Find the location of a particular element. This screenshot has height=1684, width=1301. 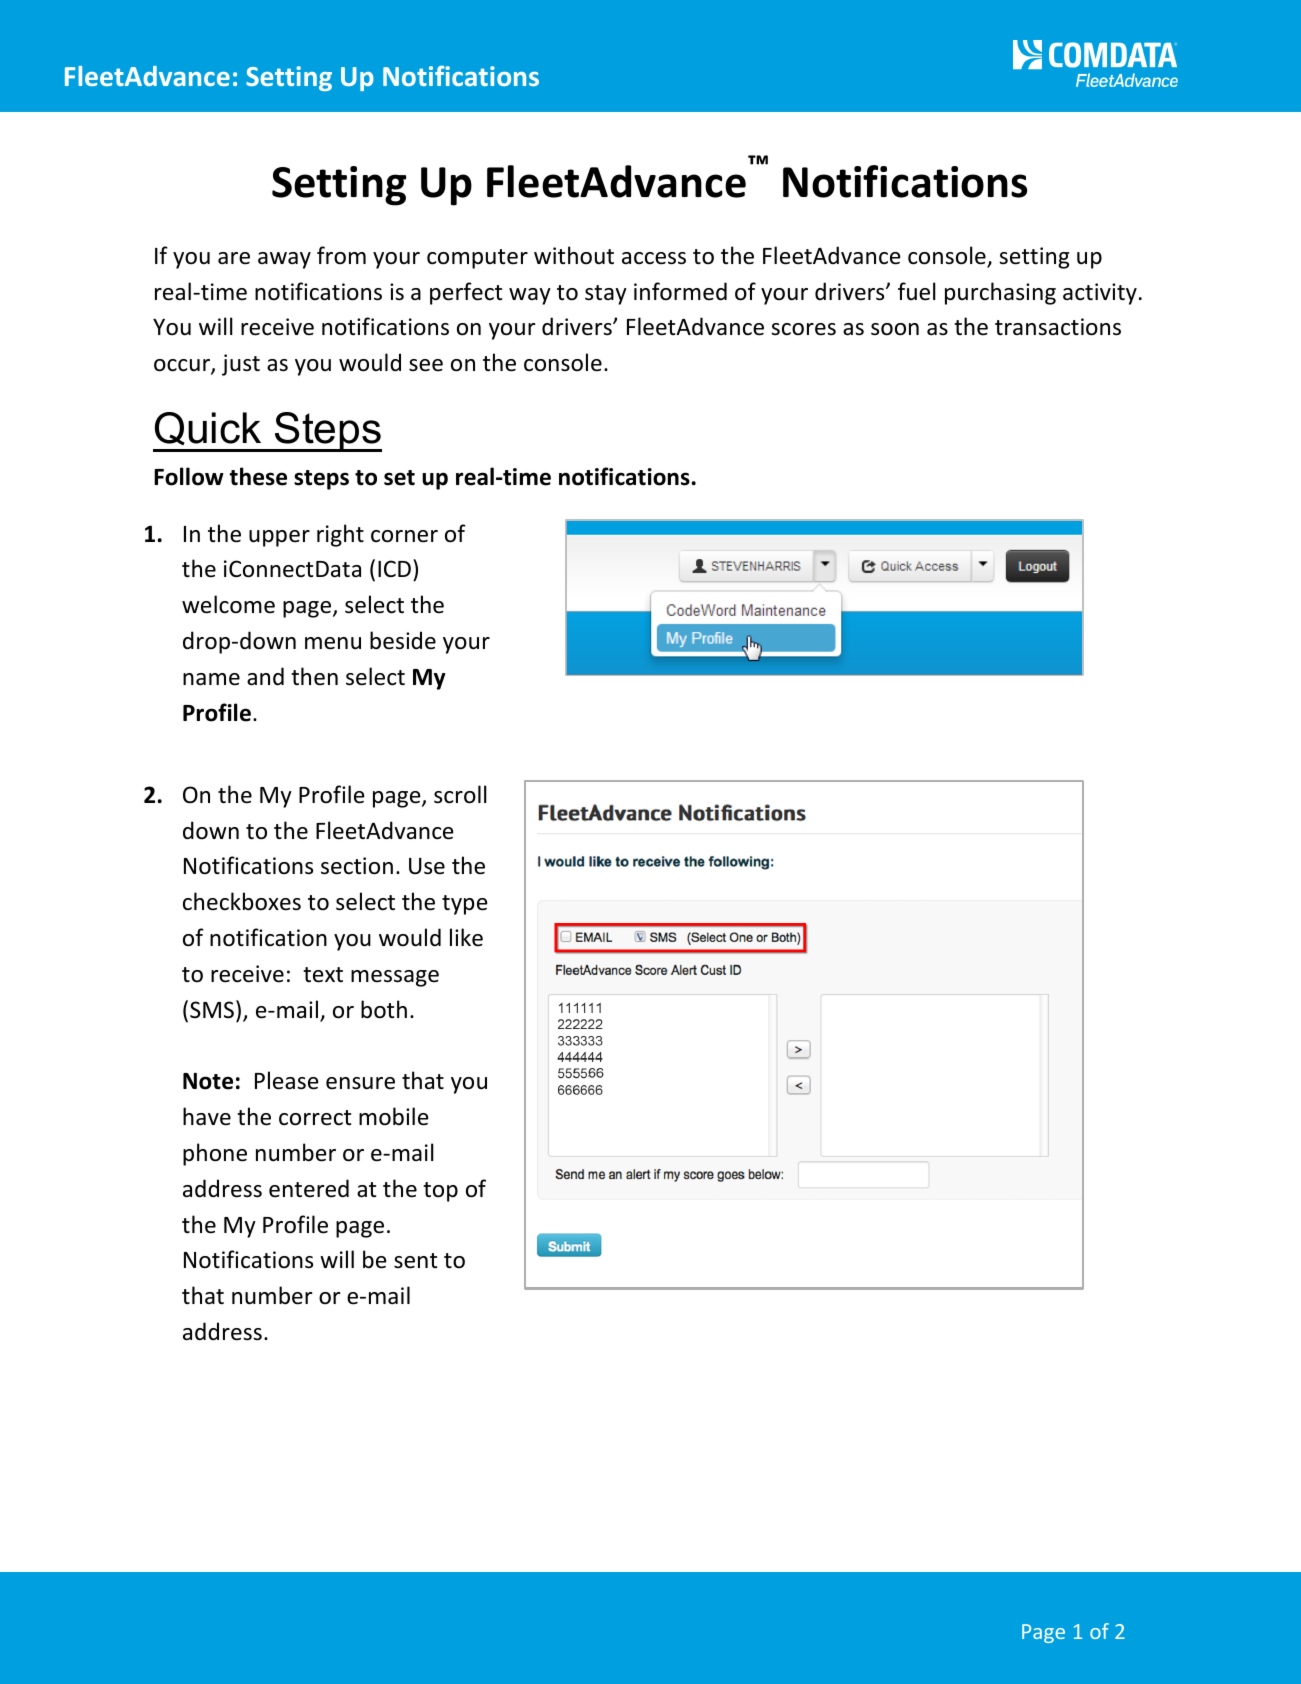

like is located at coordinates (466, 937).
